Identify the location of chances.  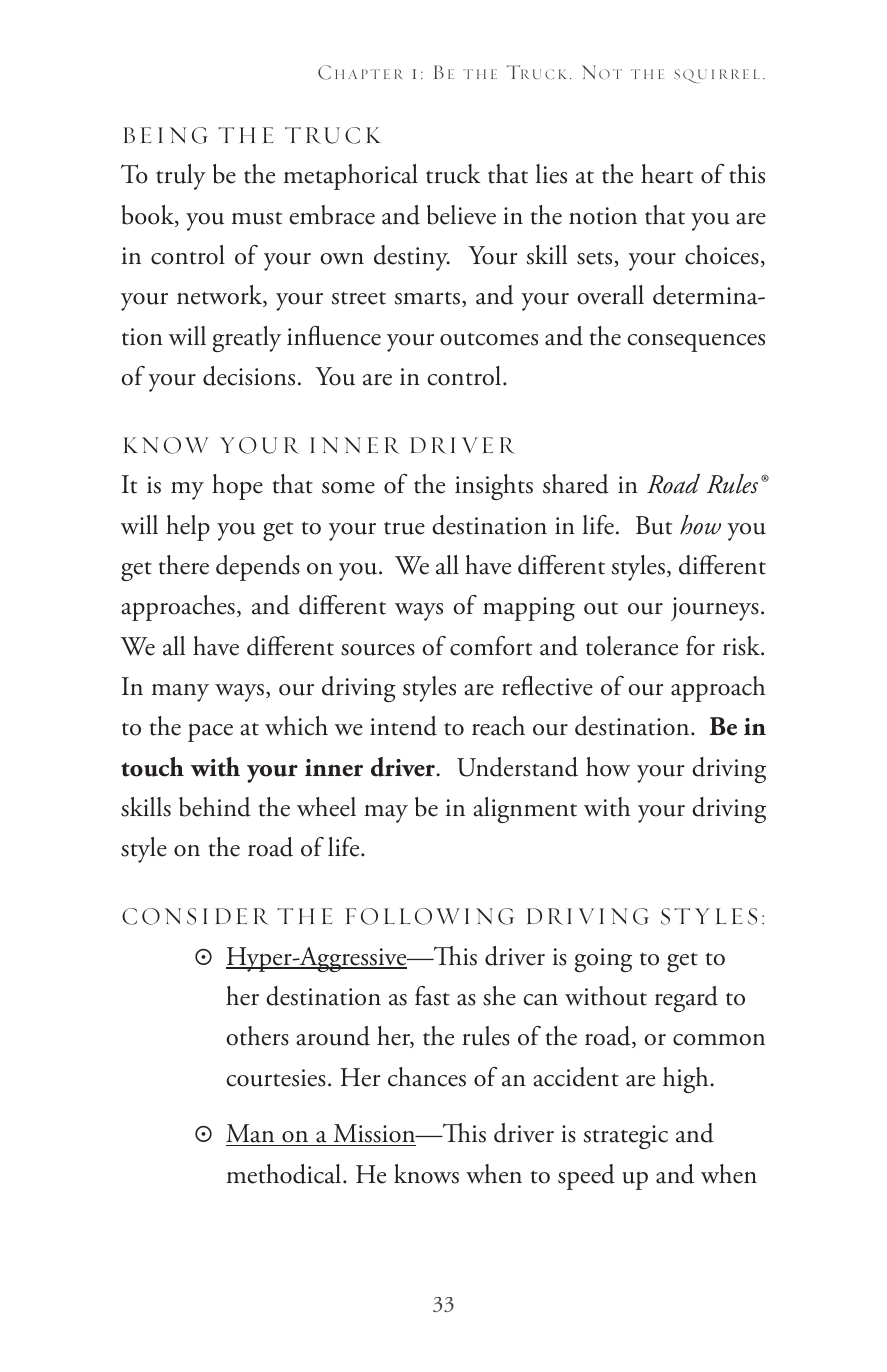
(427, 1077).
